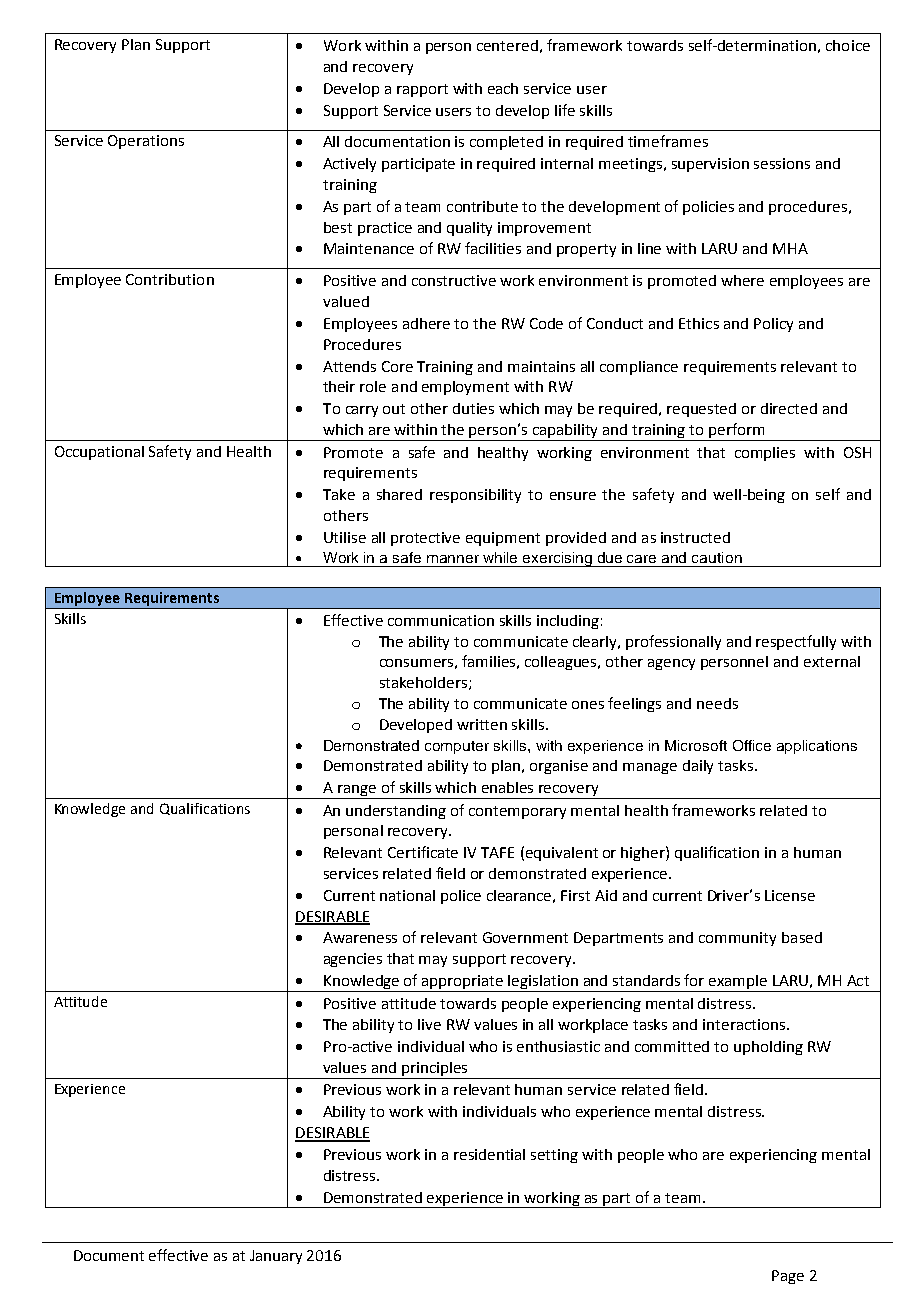 The height and width of the screenshot is (1307, 924). What do you see at coordinates (497, 852) in the screenshot?
I see `TAFE` at bounding box center [497, 852].
